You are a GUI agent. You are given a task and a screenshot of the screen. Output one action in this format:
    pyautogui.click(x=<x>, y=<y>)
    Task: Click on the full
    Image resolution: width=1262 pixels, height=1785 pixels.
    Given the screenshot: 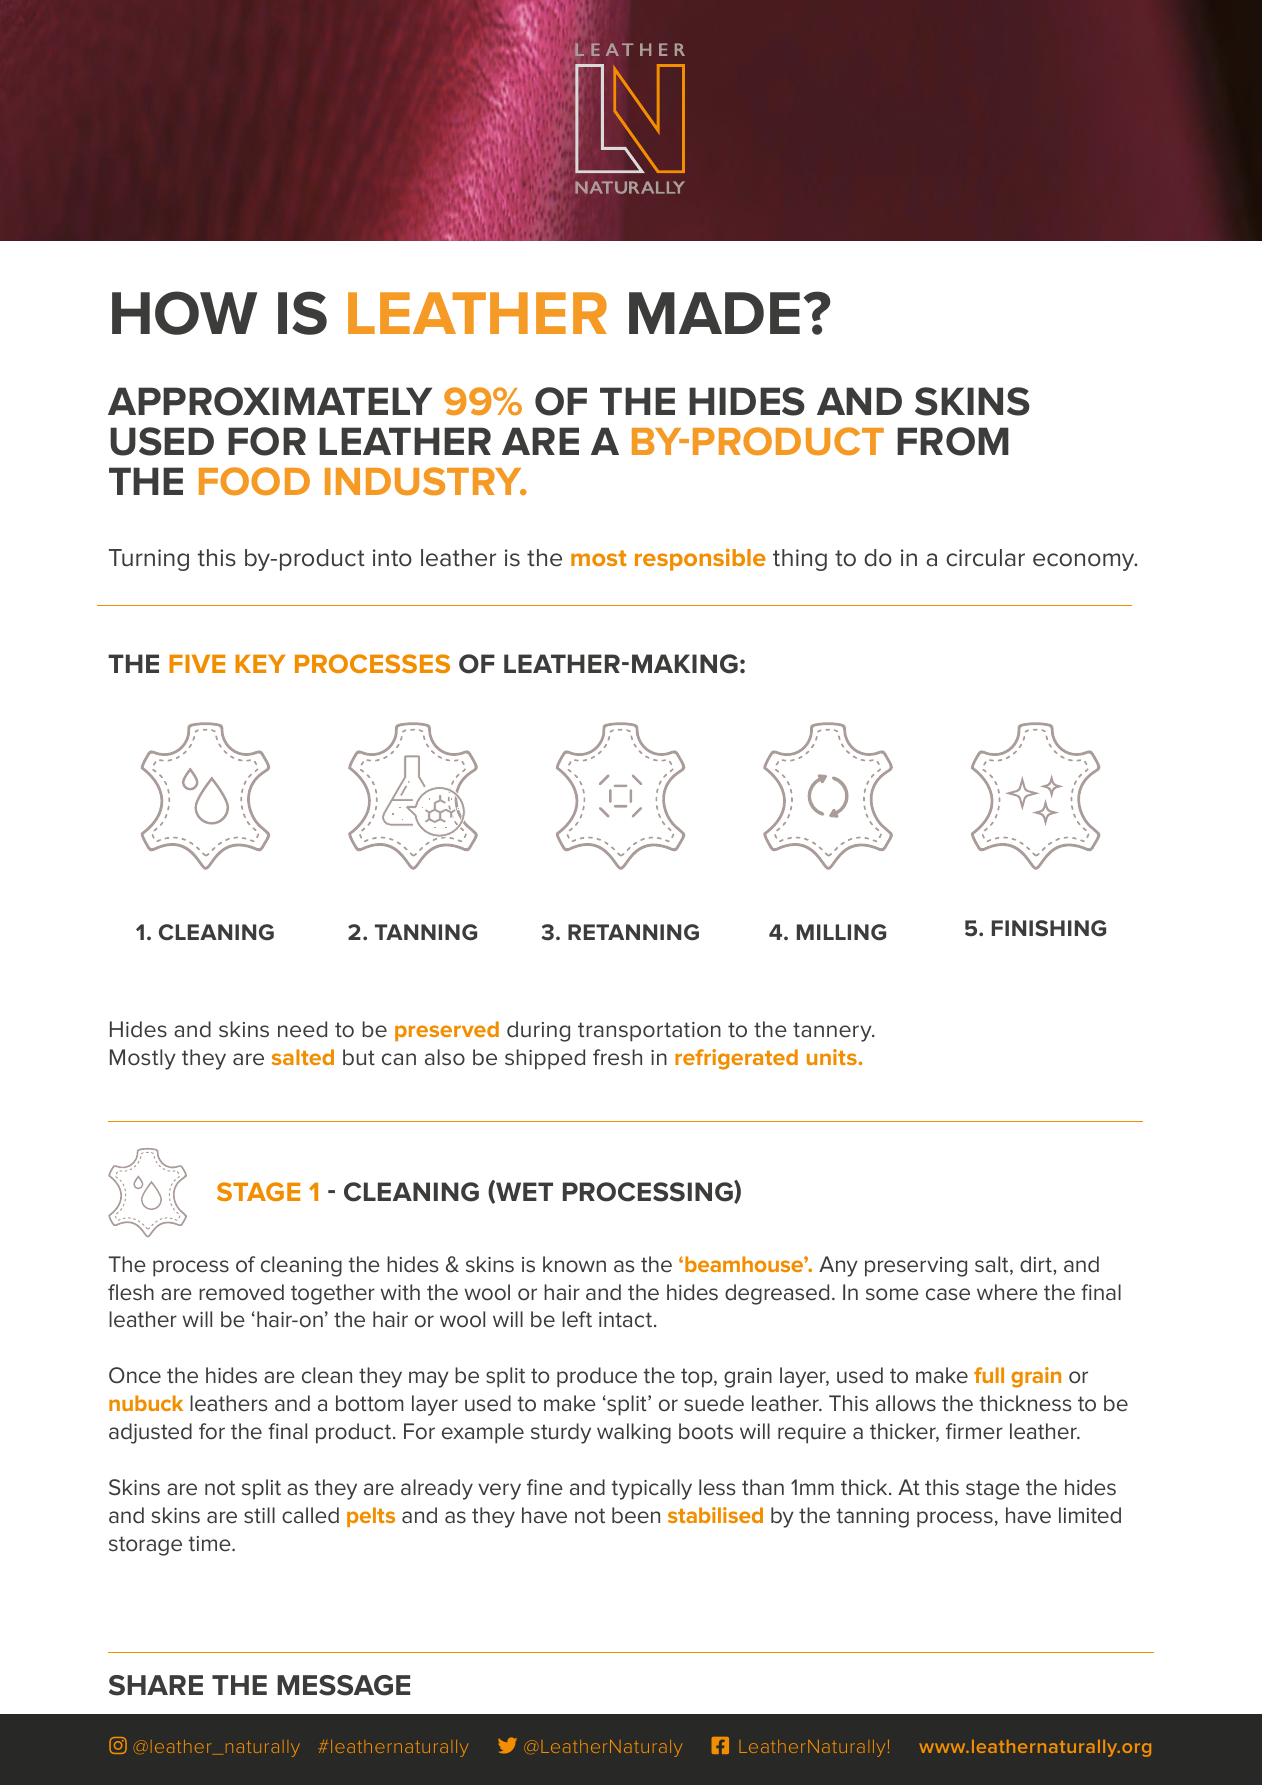 What is the action you would take?
    pyautogui.click(x=989, y=1375)
